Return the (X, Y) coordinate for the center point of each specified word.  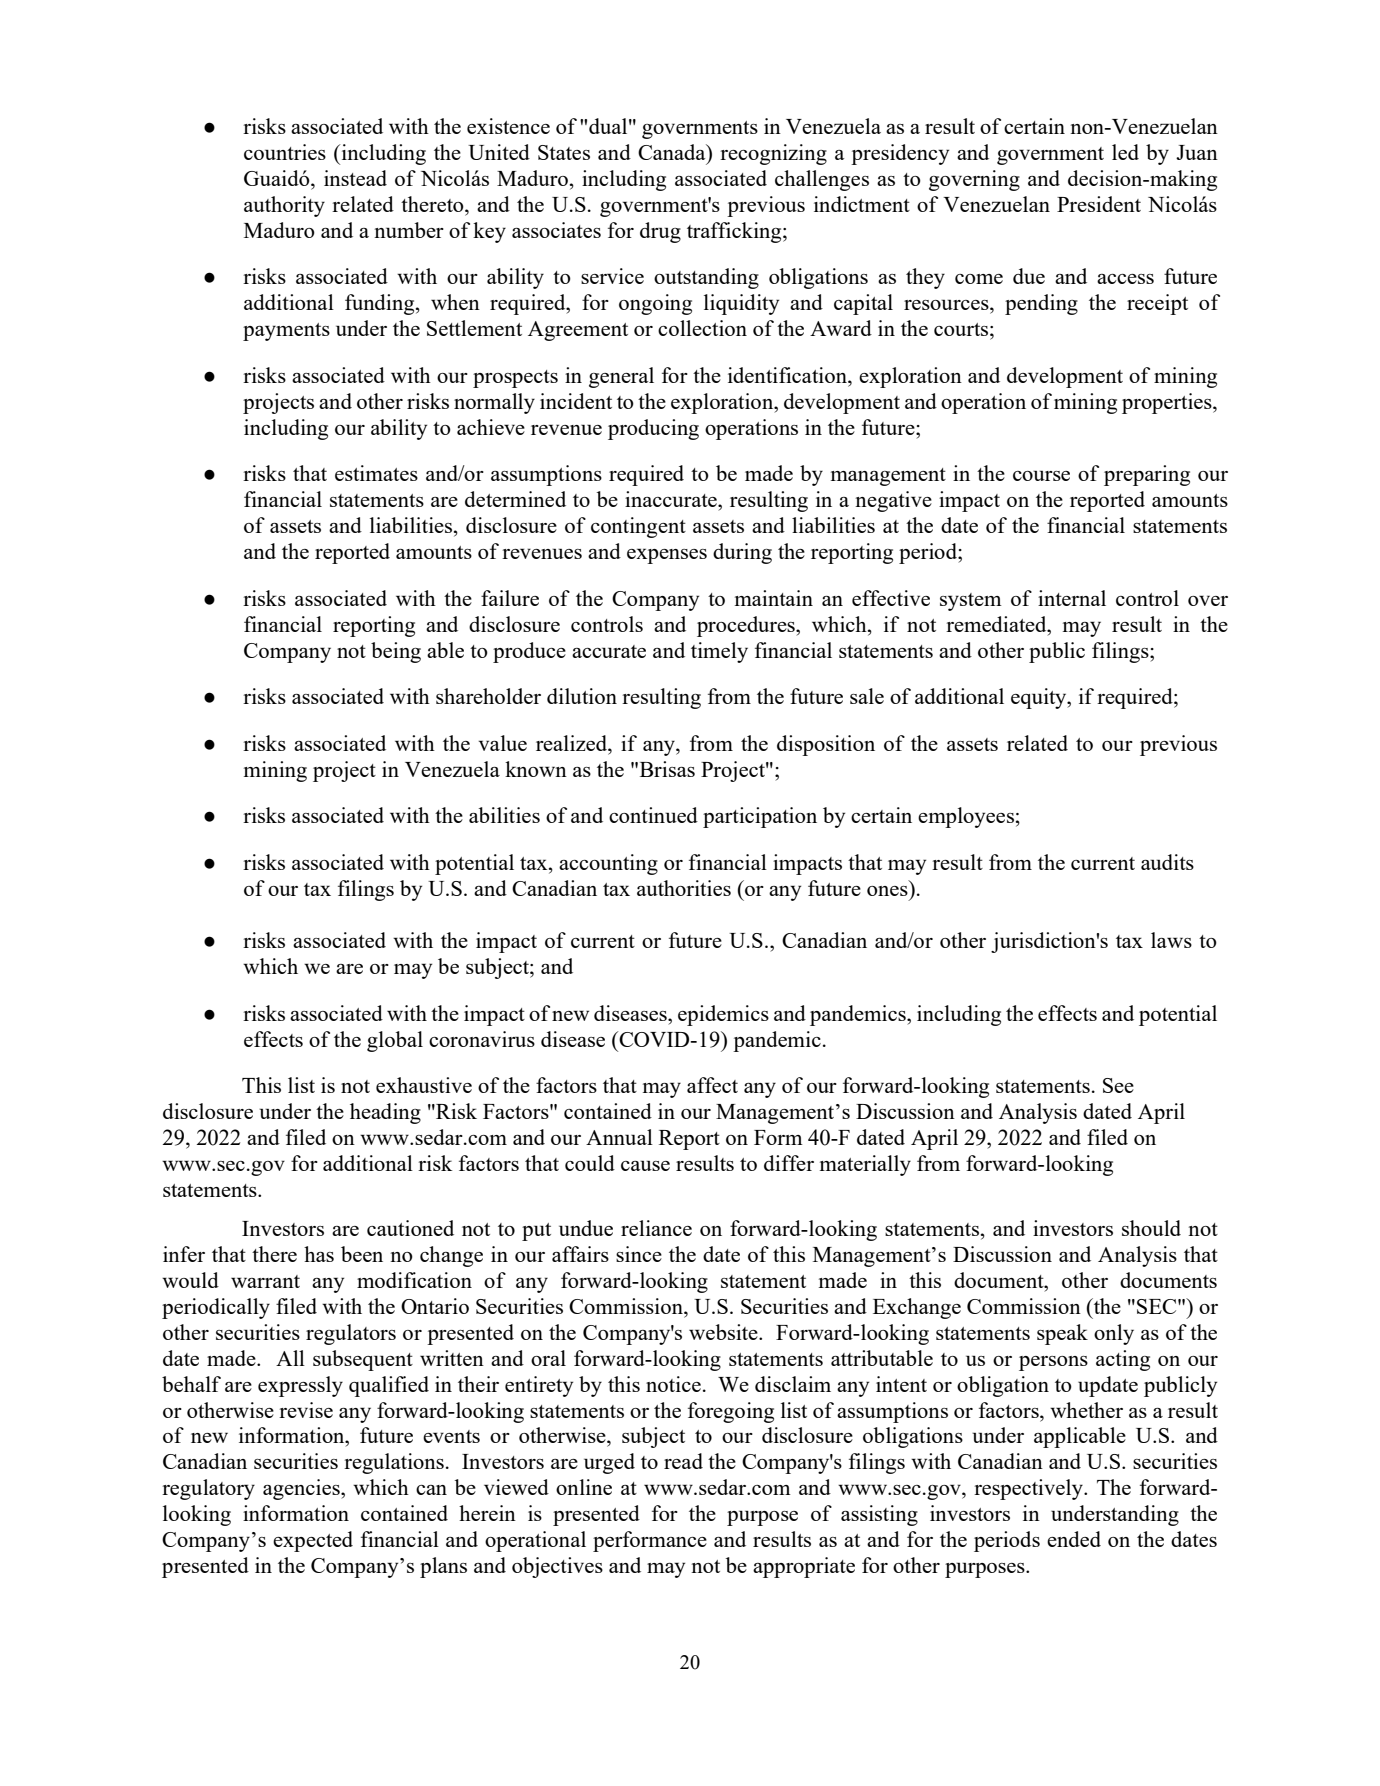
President (1099, 204)
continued (653, 815)
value (503, 743)
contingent (638, 527)
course (1041, 475)
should (1151, 1228)
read (683, 1461)
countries (285, 152)
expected (313, 1541)
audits (1167, 862)
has (319, 1254)
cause (645, 1165)
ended (1074, 1539)
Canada (673, 152)
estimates (376, 473)
